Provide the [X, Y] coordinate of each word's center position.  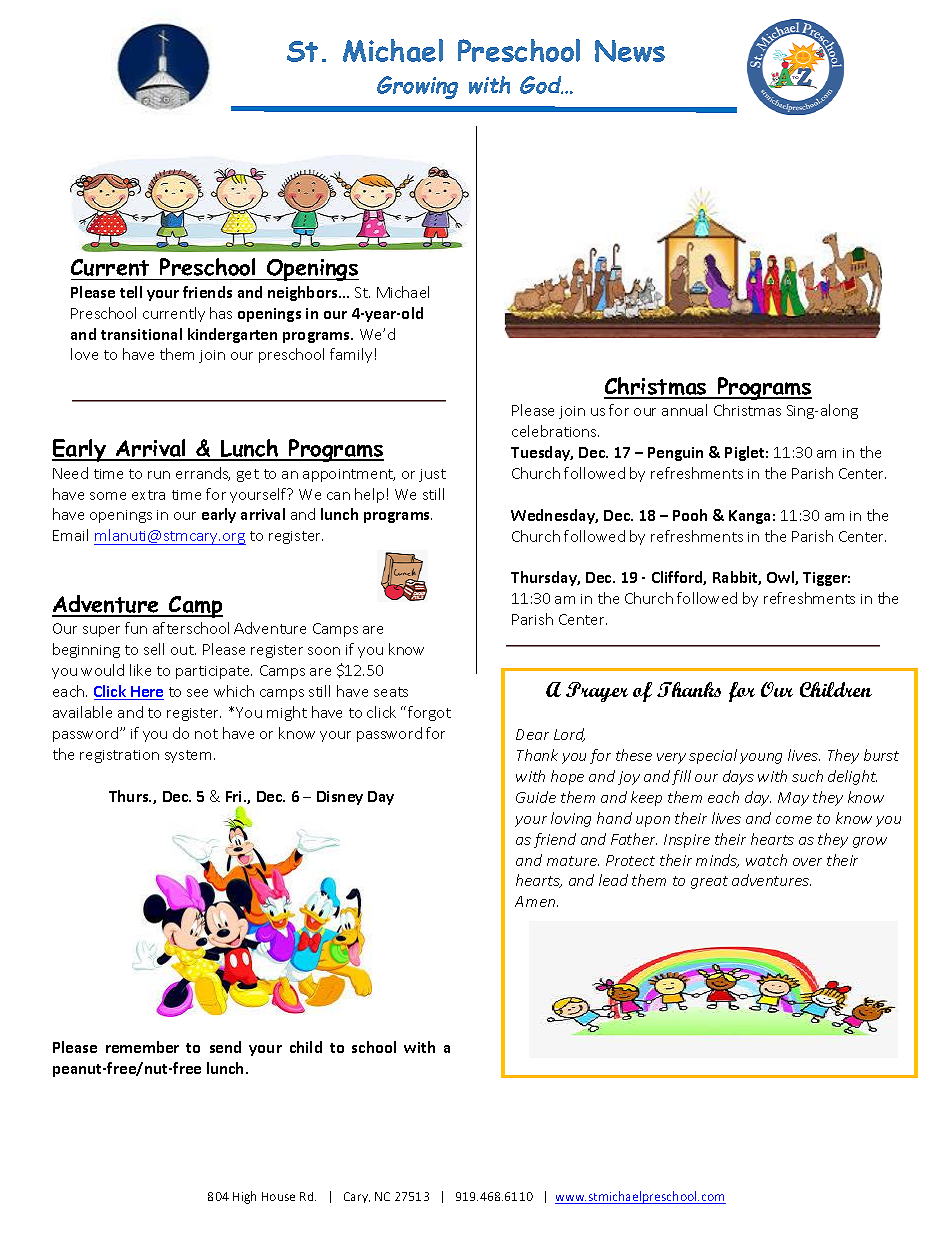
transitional [141, 334]
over [807, 862]
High [244, 1197]
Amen [536, 901]
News [630, 51]
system [188, 756]
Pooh [690, 515]
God [541, 85]
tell [131, 292]
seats [391, 692]
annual [684, 410]
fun [136, 628]
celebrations [555, 431]
